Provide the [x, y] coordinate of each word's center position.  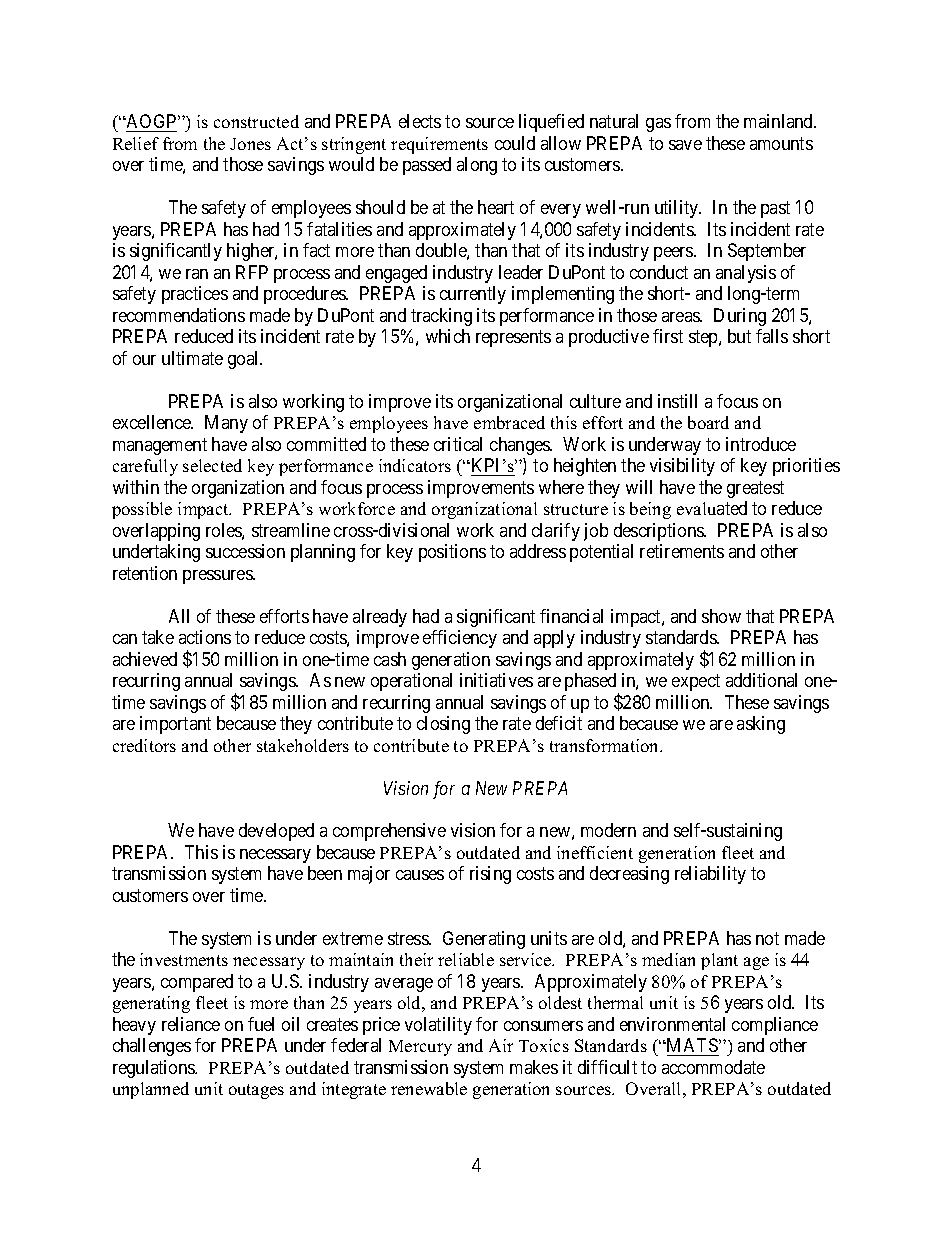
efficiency [460, 639]
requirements [439, 145]
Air [501, 1045]
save [685, 145]
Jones [250, 144]
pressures [218, 577]
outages [256, 1091]
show [721, 616]
